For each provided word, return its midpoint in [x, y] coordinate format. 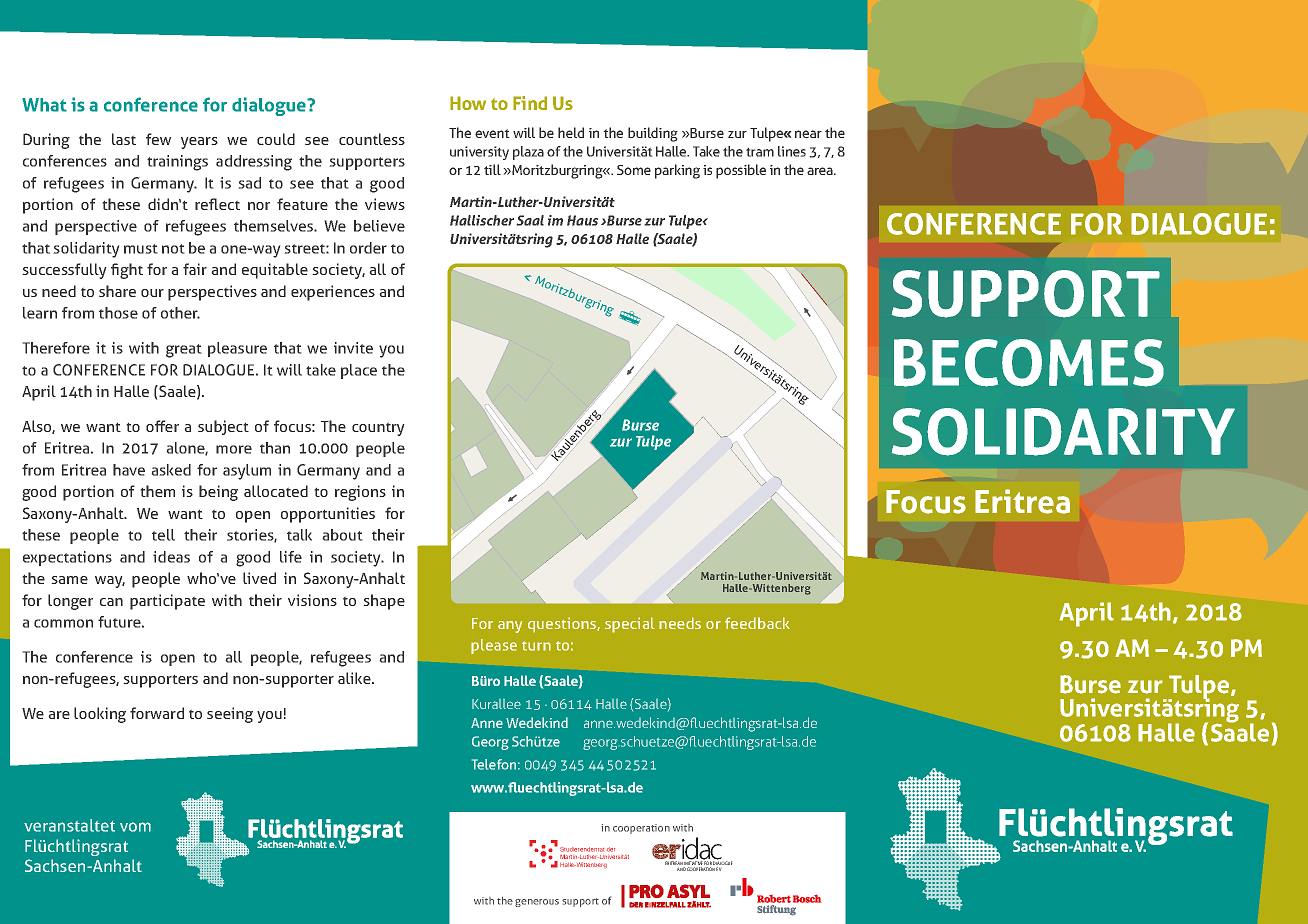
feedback [757, 623]
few [158, 139]
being [218, 493]
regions [360, 493]
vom [135, 827]
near [808, 134]
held [571, 132]
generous [537, 903]
